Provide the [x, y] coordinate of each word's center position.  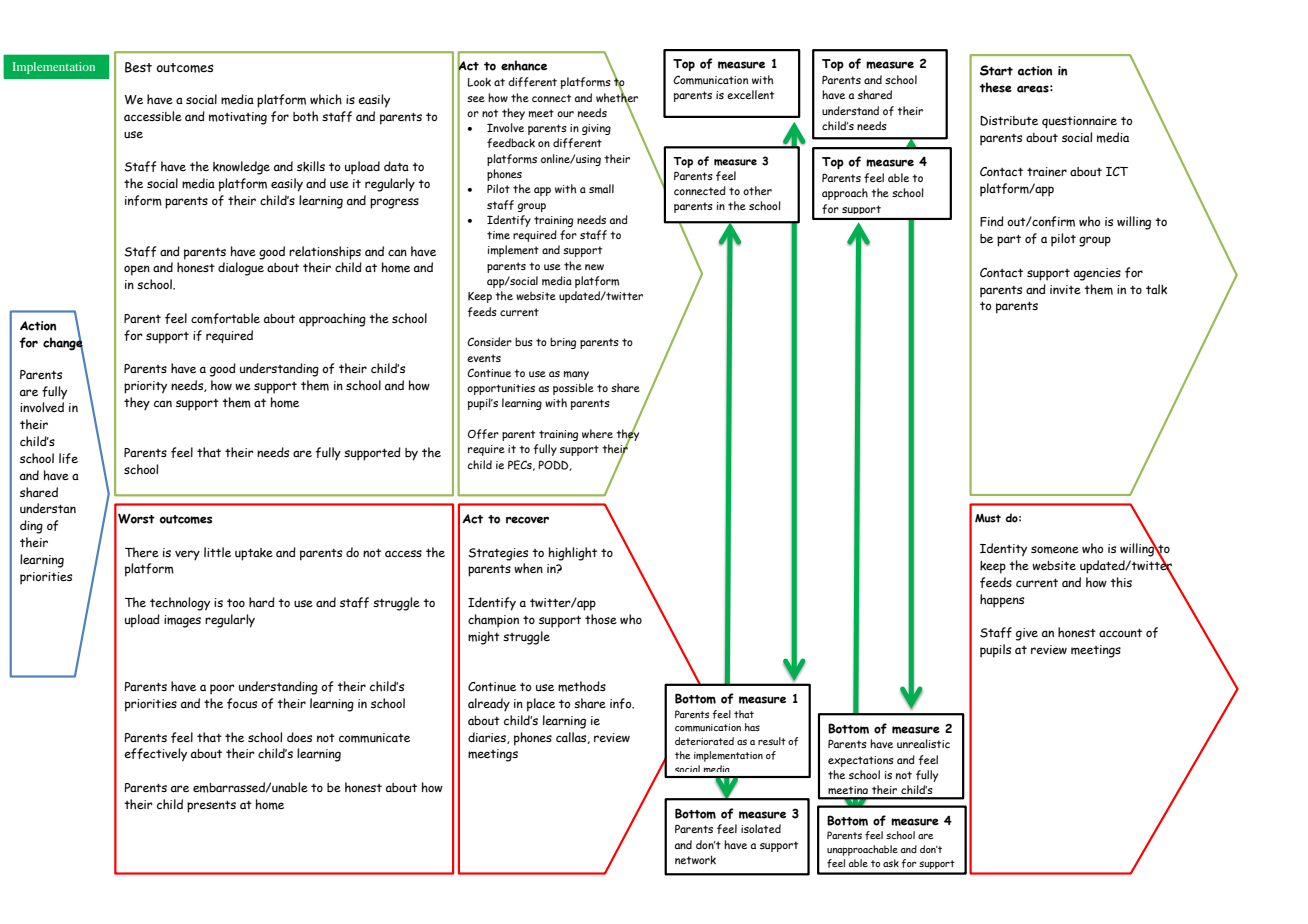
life [68, 458]
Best [138, 67]
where [597, 434]
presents [211, 806]
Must [988, 518]
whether [617, 97]
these [995, 87]
